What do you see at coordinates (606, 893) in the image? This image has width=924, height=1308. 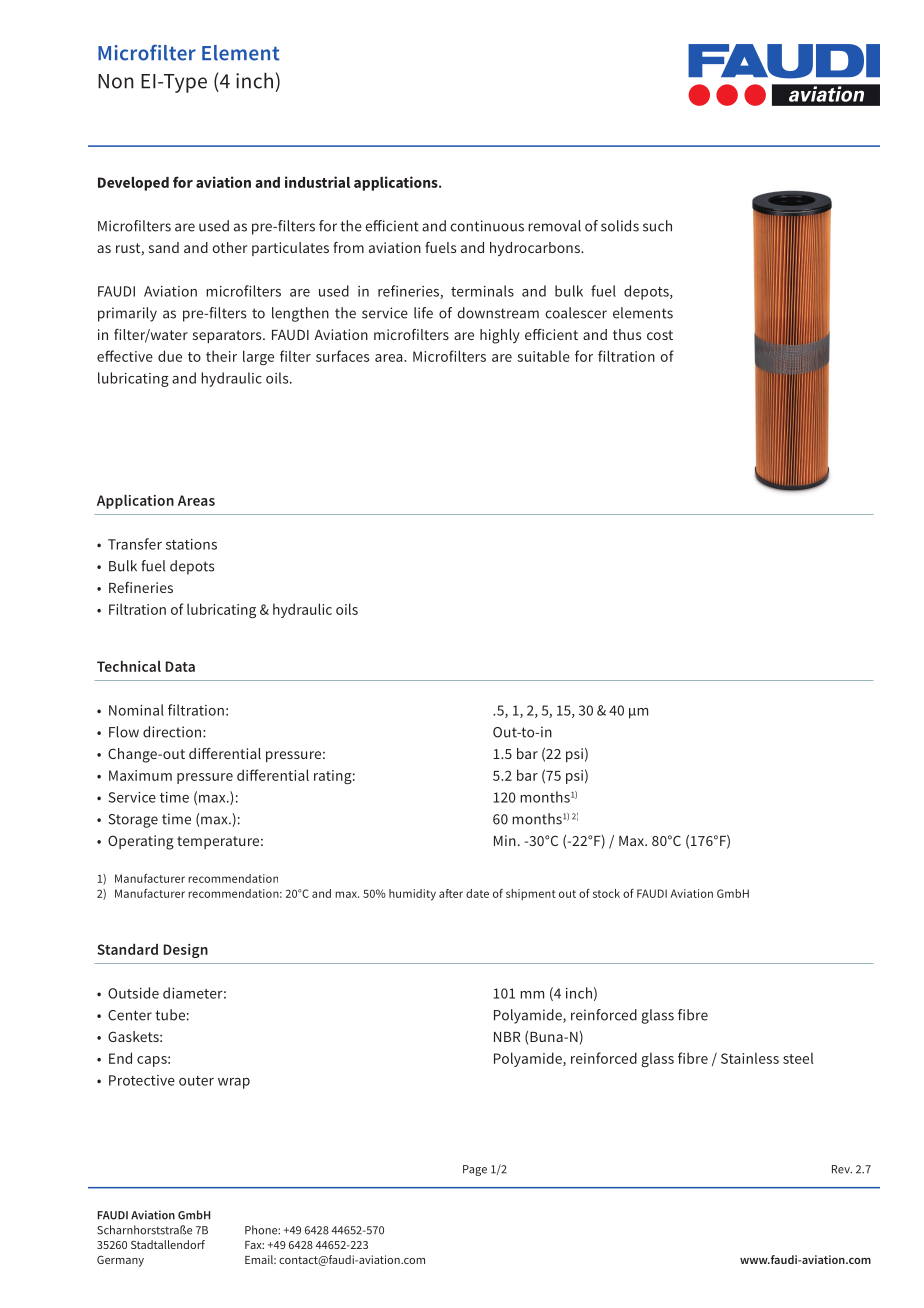 I see `stock` at bounding box center [606, 893].
